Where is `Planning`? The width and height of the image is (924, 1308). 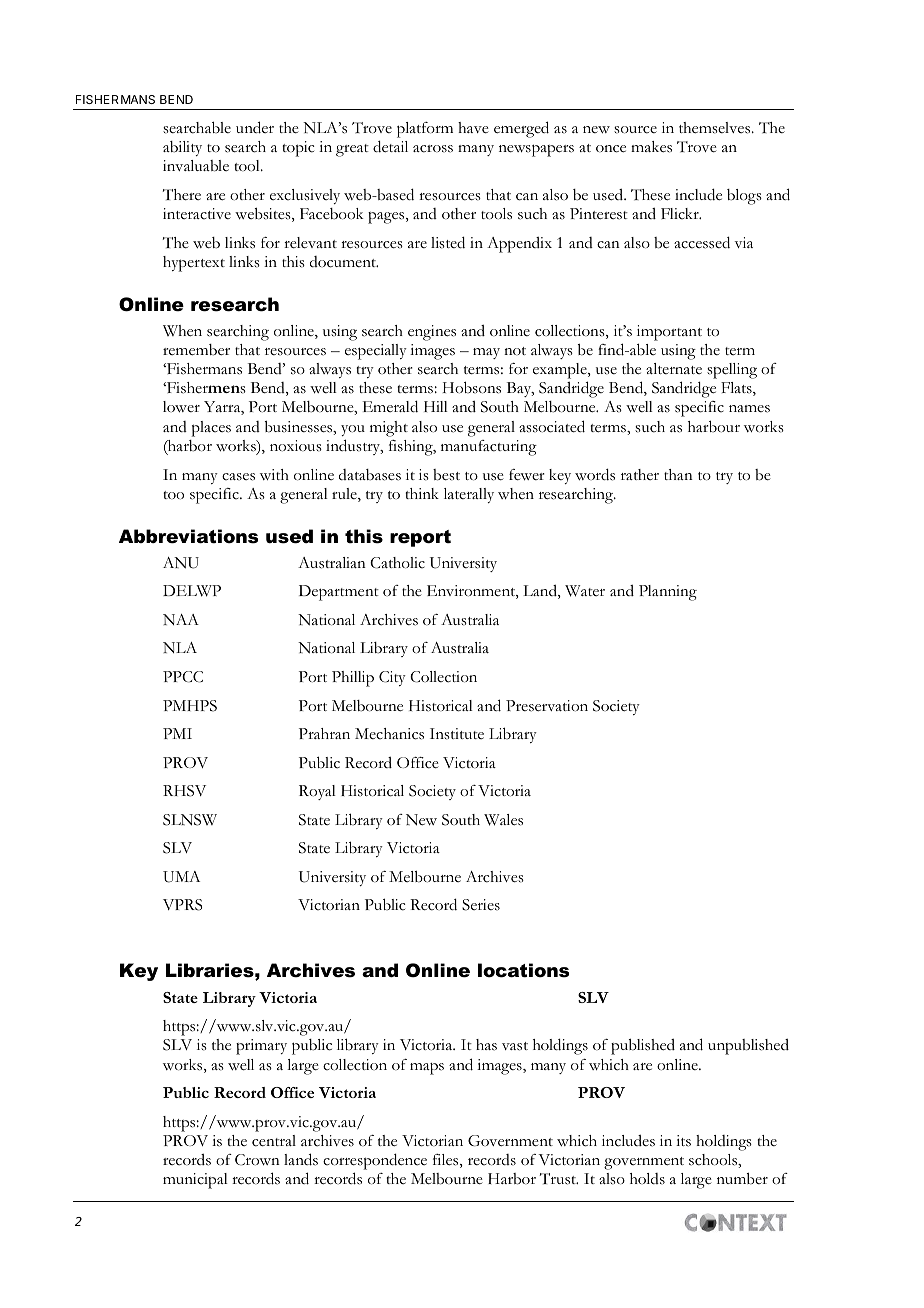 Planning is located at coordinates (668, 593).
